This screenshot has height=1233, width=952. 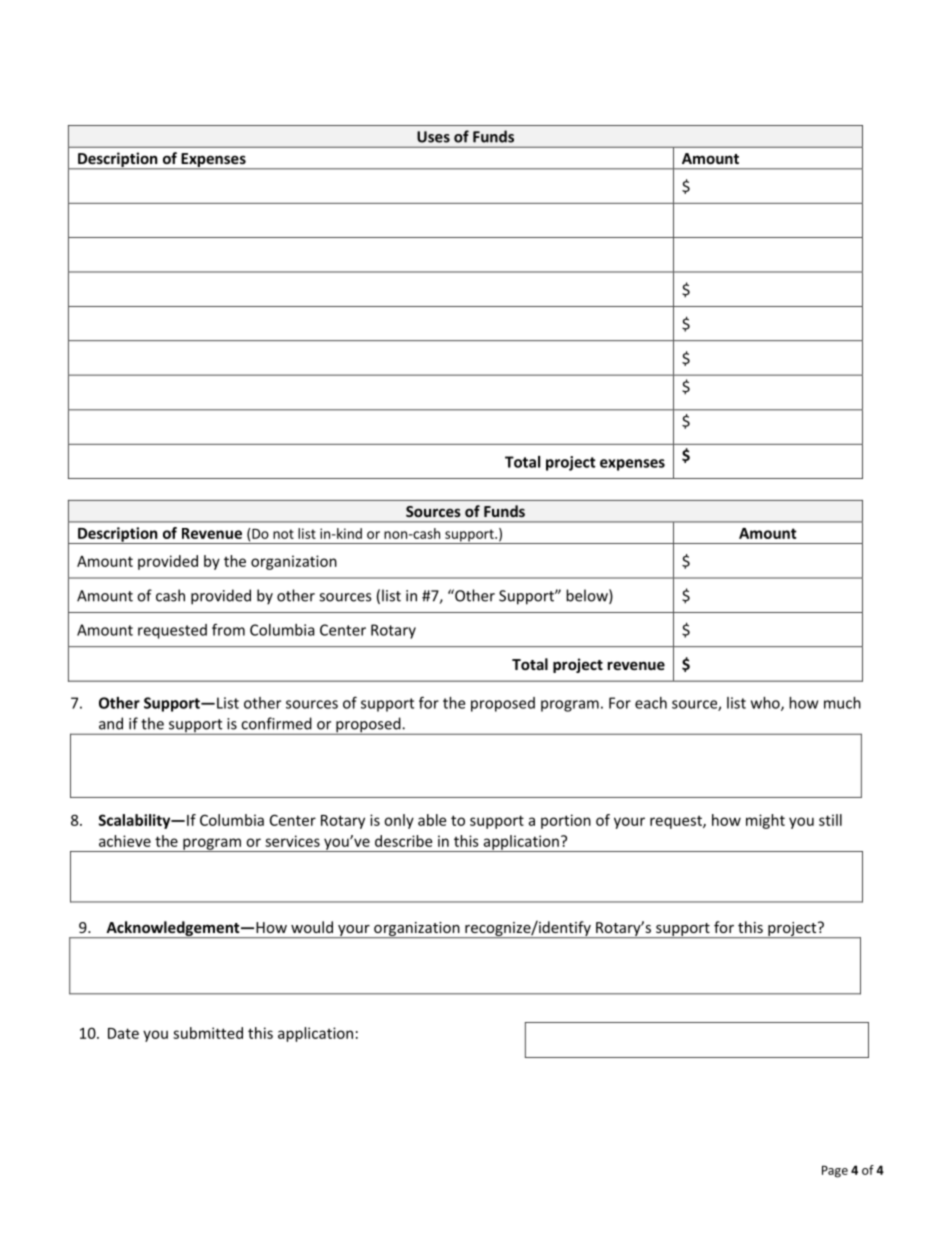 I want to click on Uses, so click(x=433, y=137).
